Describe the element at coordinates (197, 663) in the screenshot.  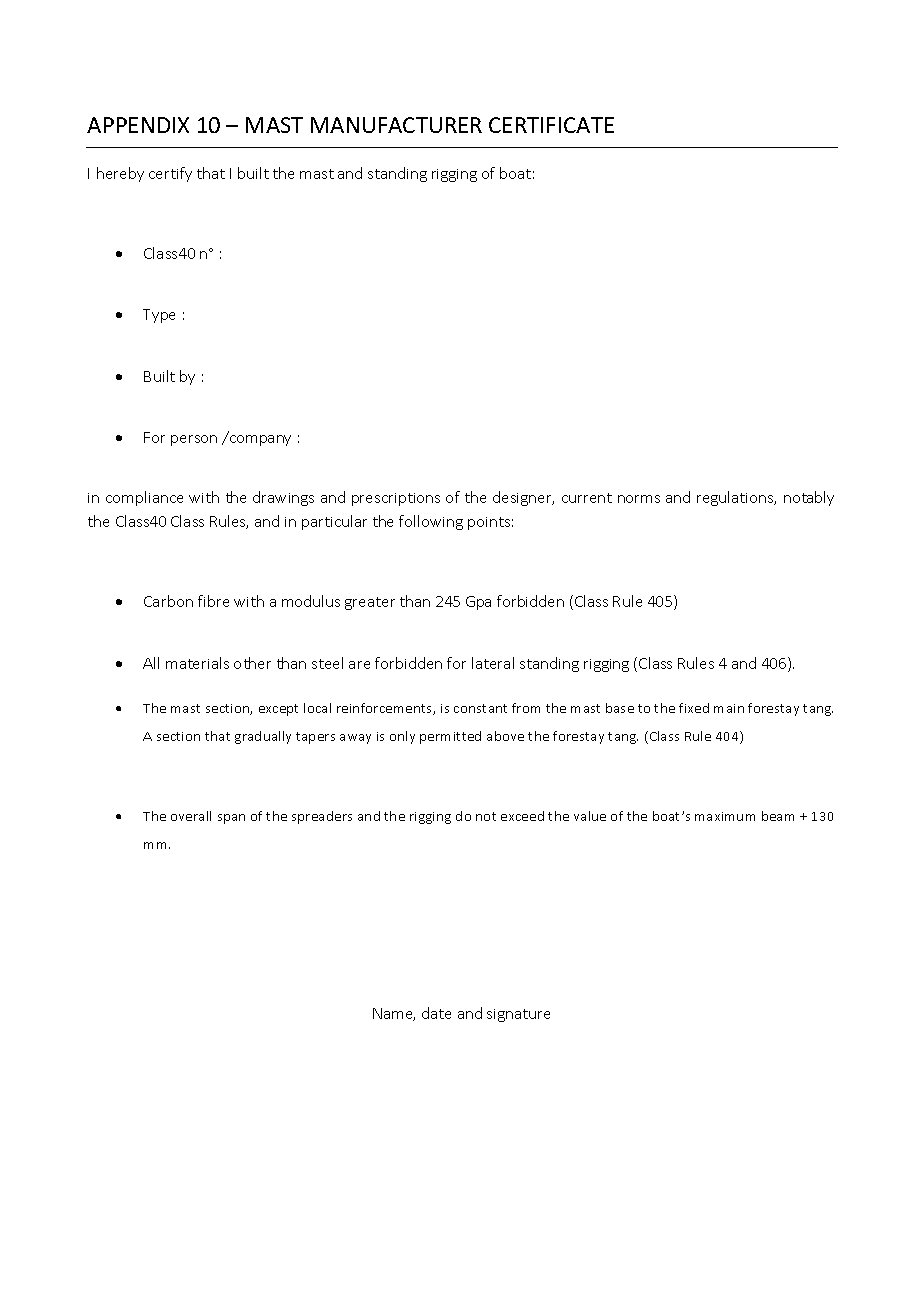
I see `materials` at that location.
